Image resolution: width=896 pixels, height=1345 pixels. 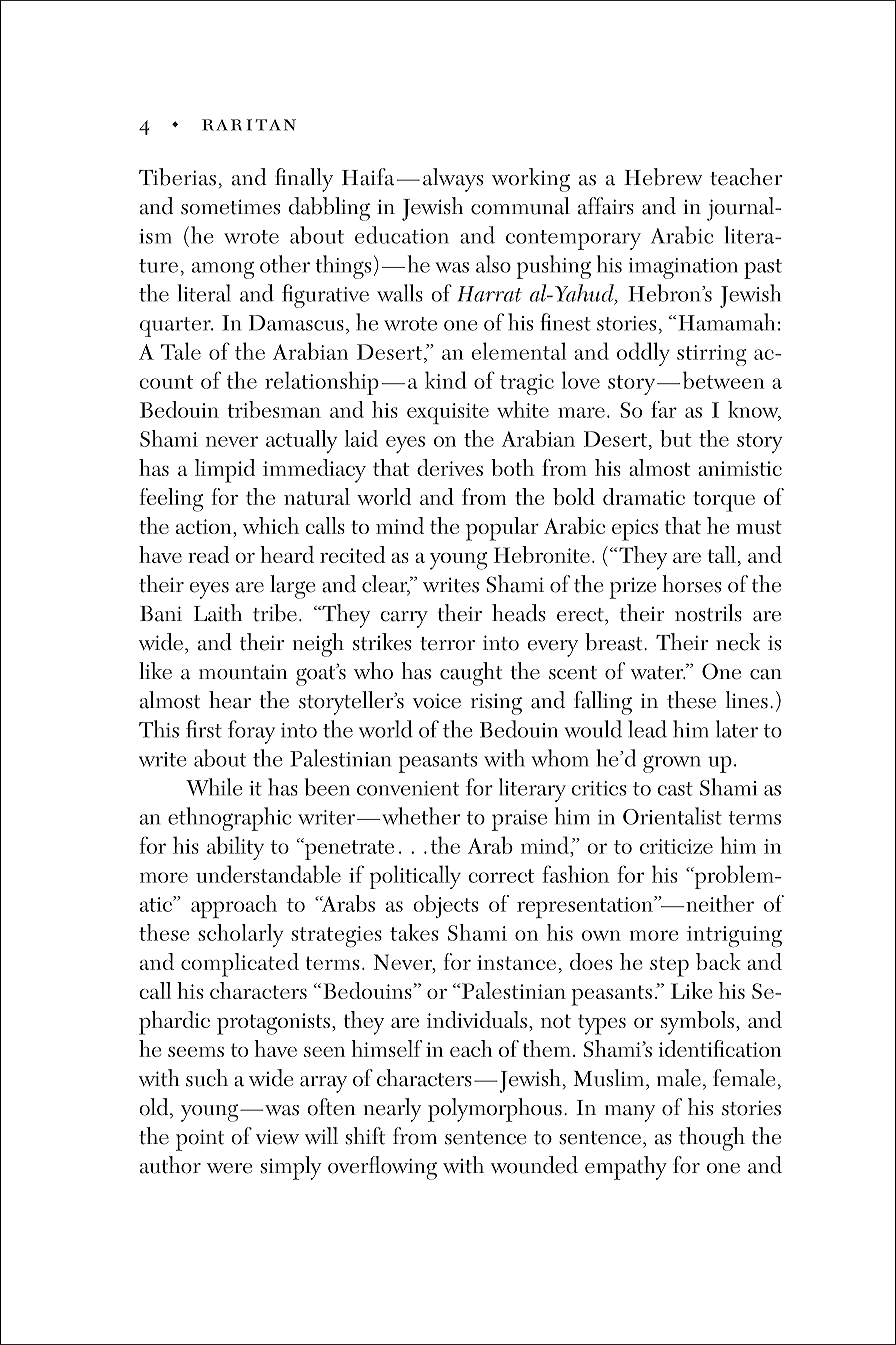 What do you see at coordinates (658, 673) in the image?
I see `water` at bounding box center [658, 673].
